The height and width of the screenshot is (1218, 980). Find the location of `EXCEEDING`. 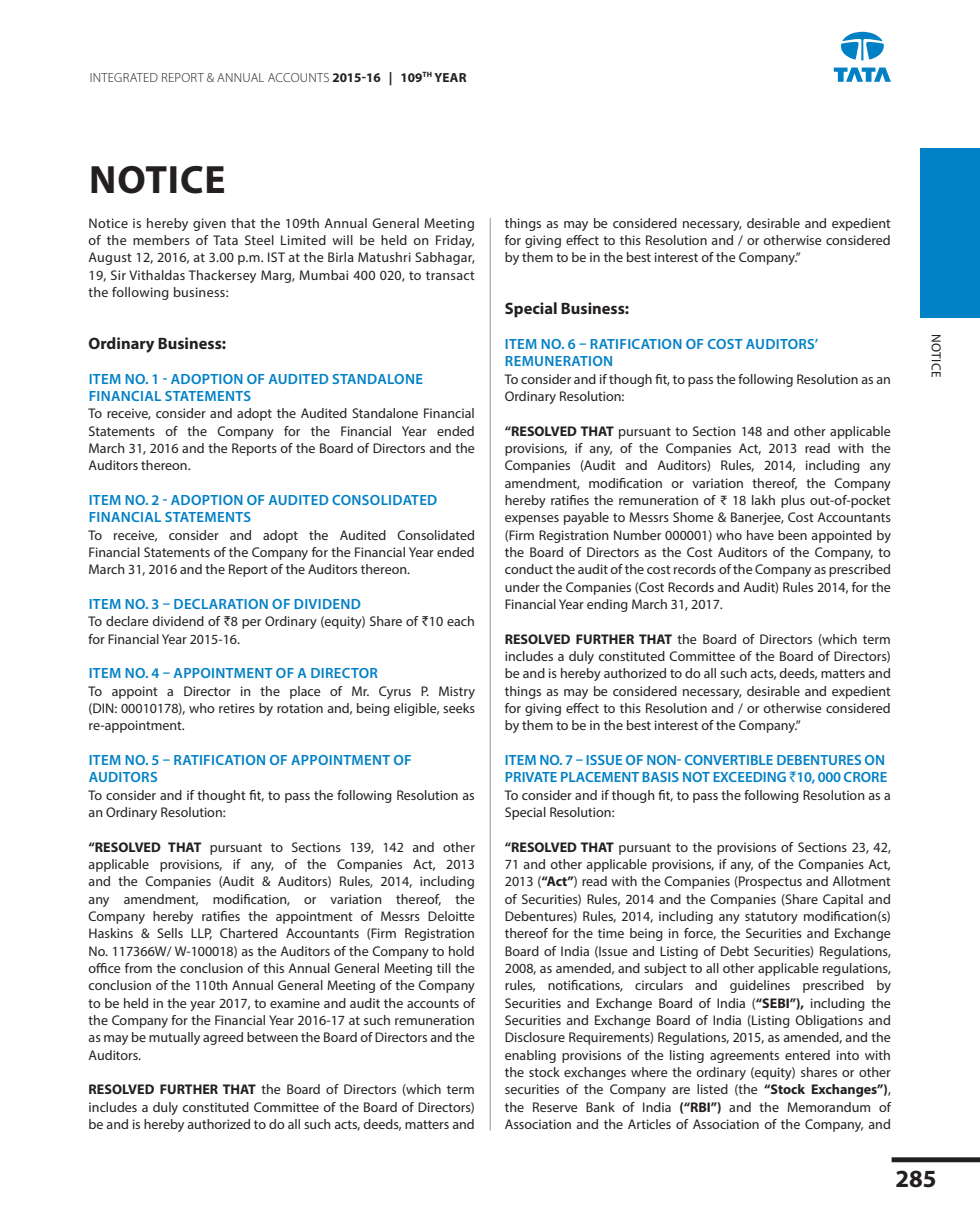

EXCEEDING is located at coordinates (749, 777).
